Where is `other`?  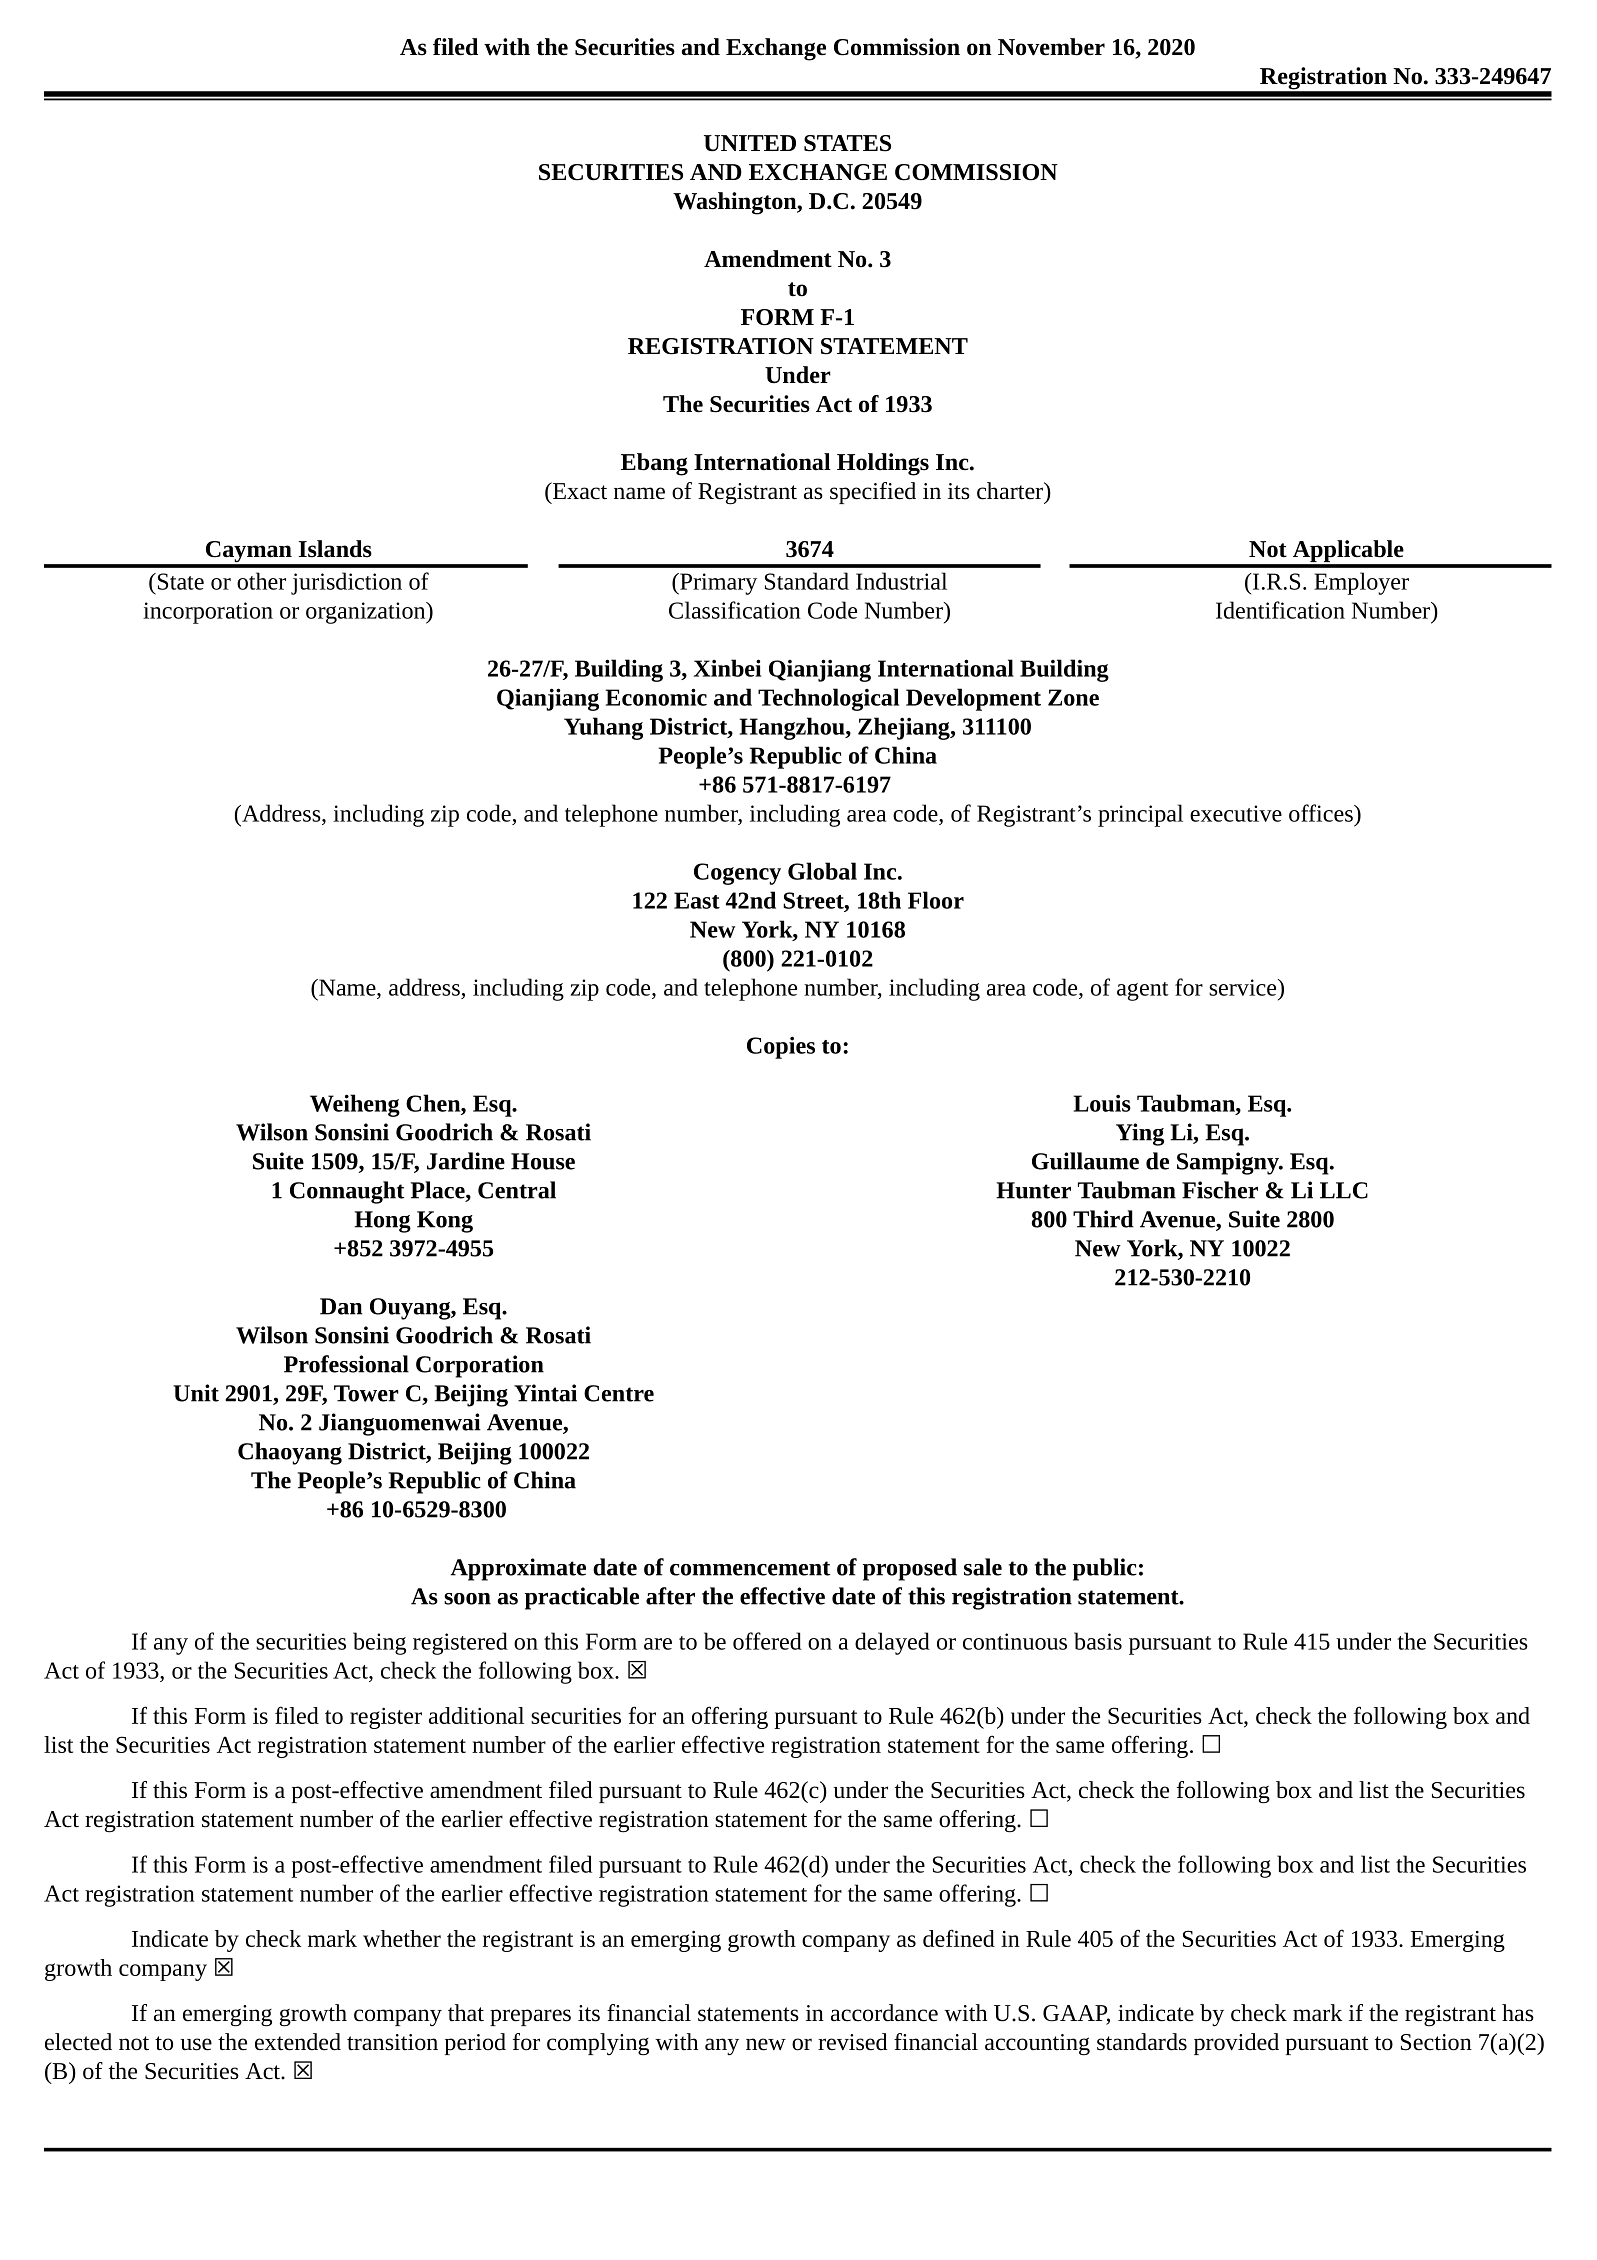
other is located at coordinates (261, 581).
